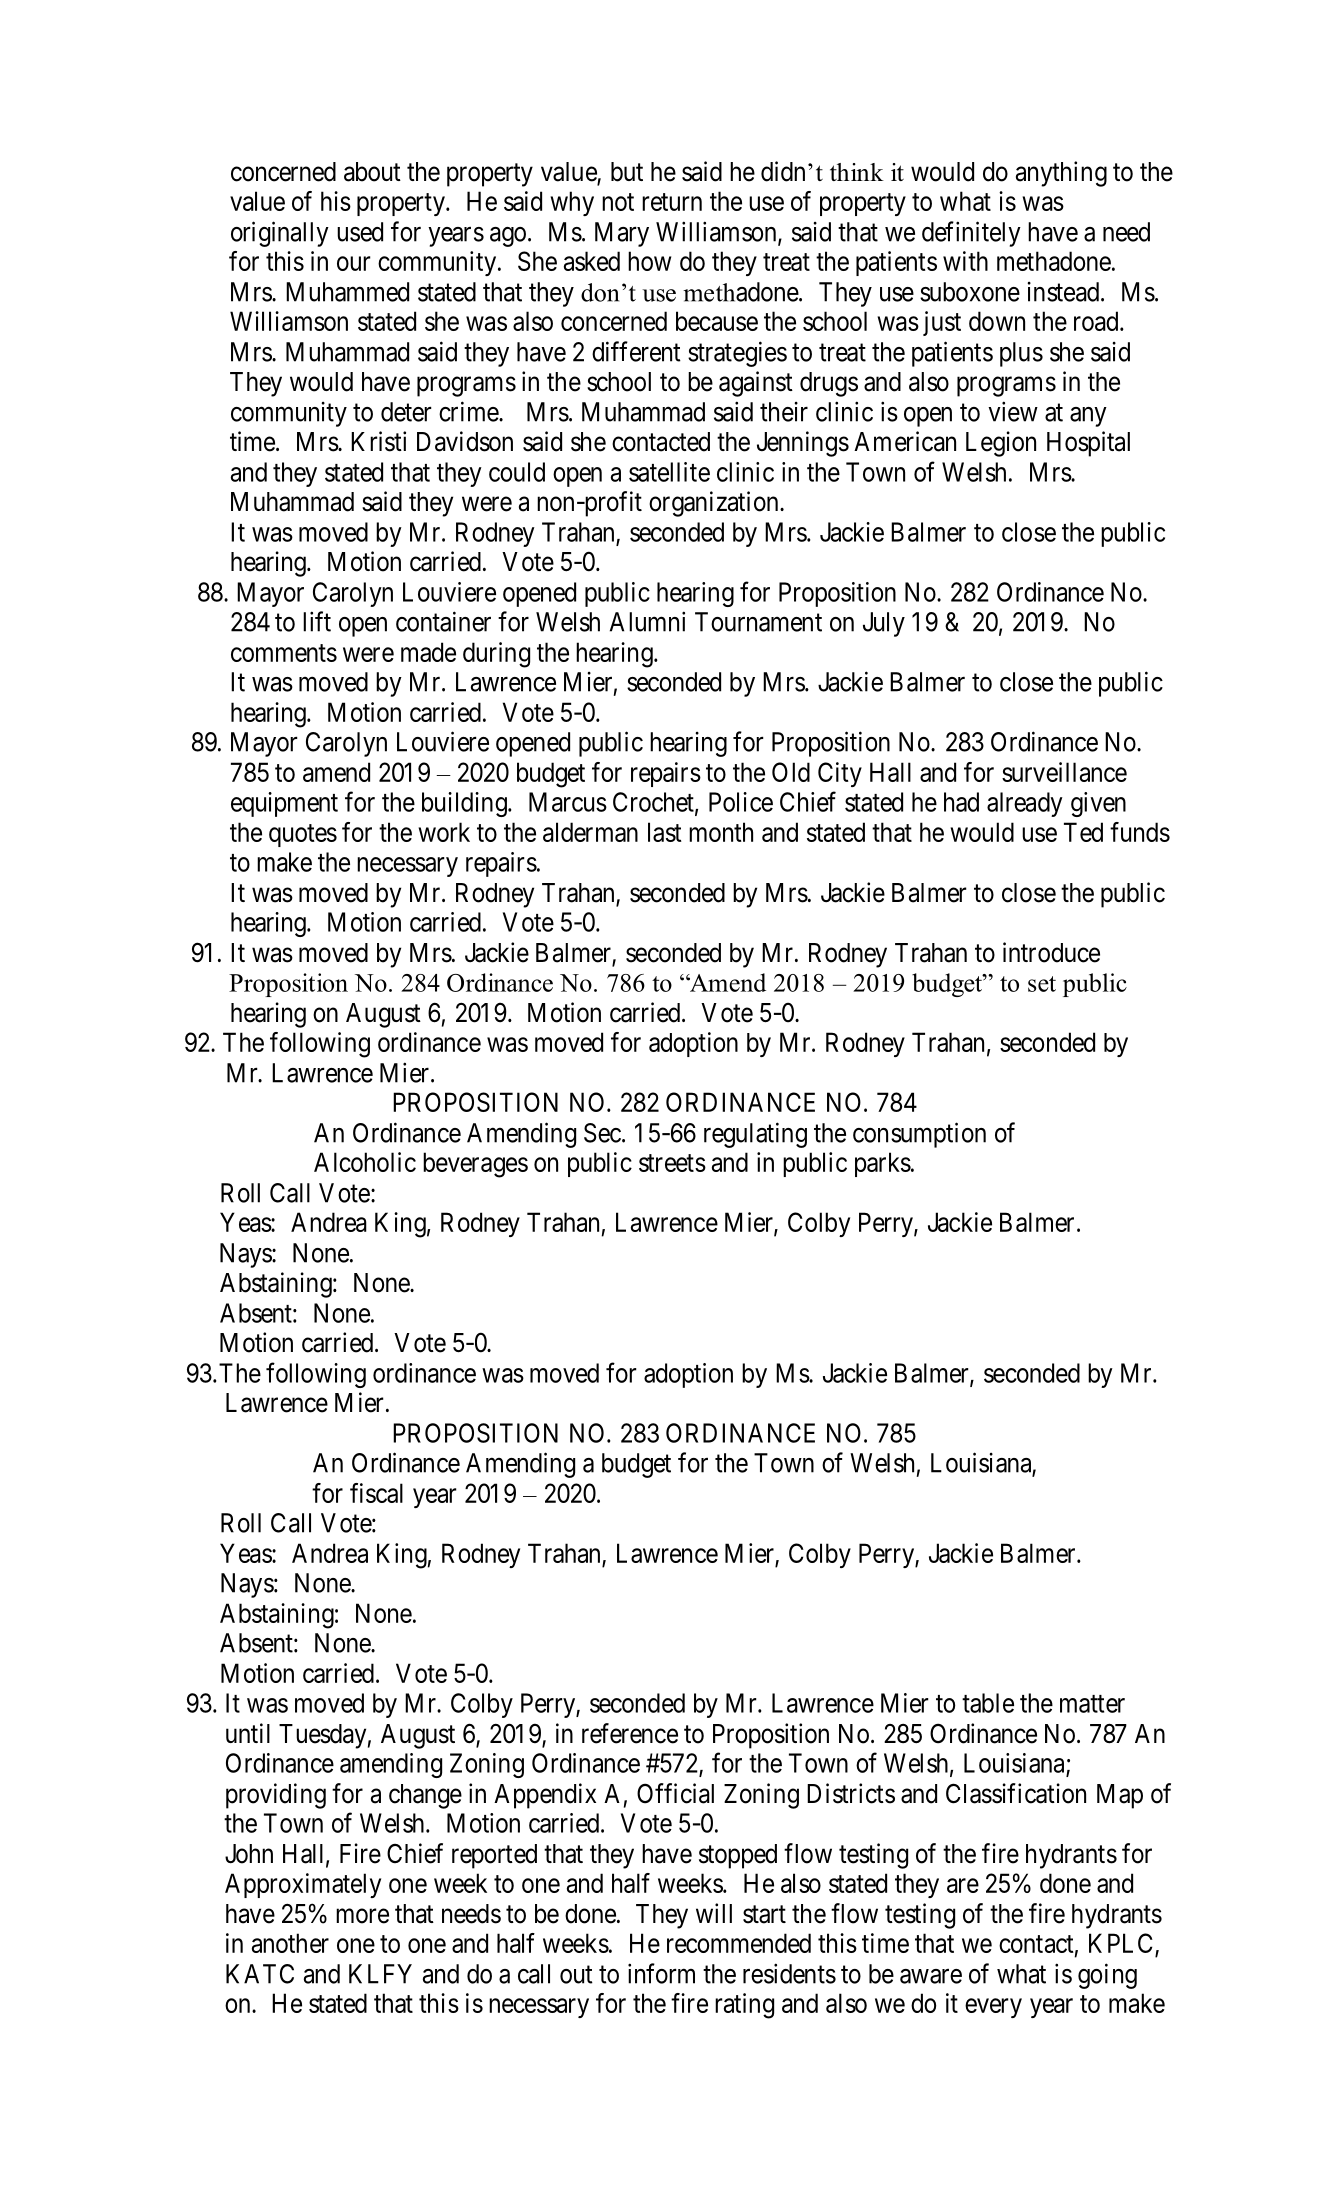  I want to click on return, so click(672, 202).
